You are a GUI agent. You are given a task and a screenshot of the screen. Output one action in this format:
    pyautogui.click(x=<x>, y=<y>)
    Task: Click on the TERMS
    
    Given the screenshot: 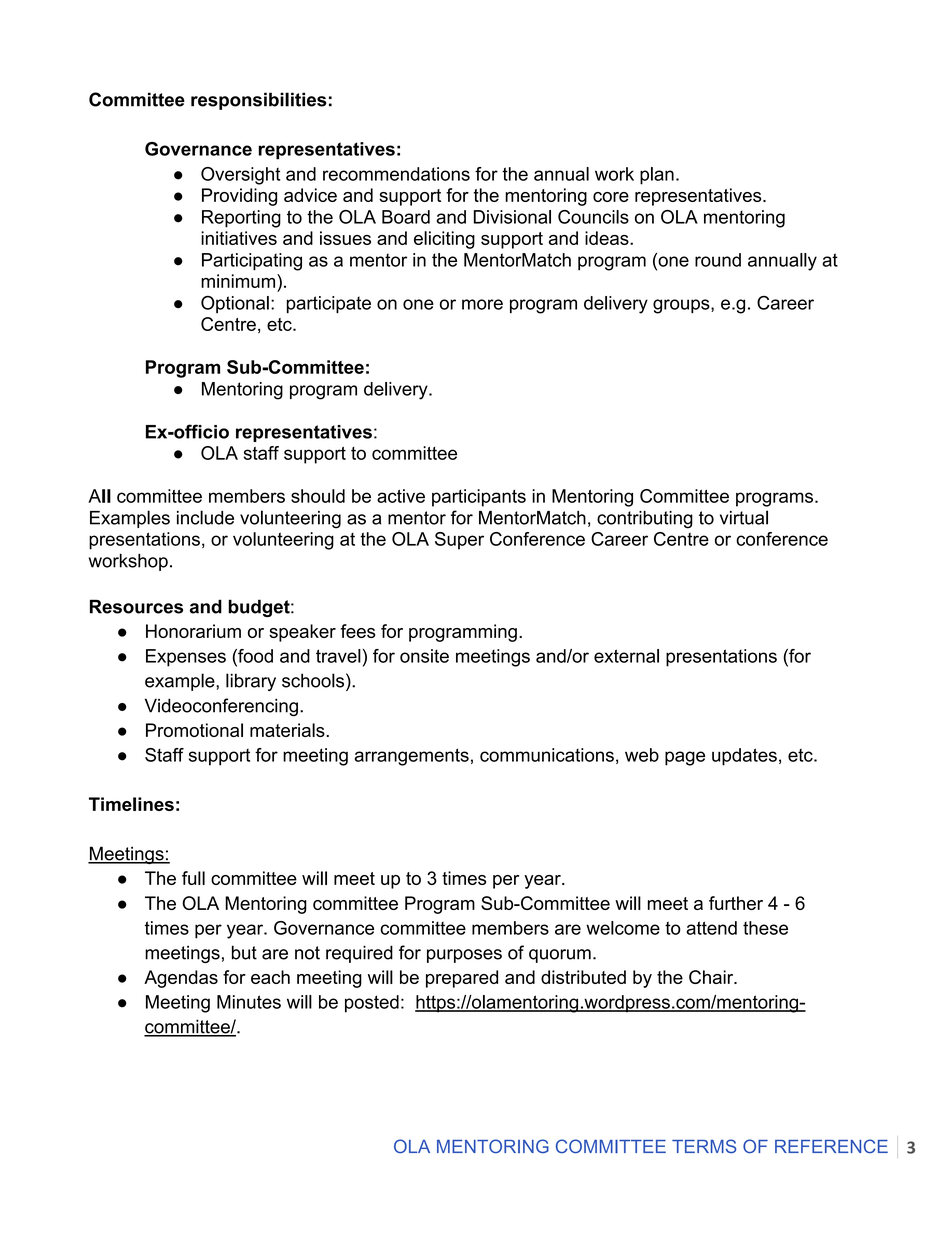 What is the action you would take?
    pyautogui.click(x=704, y=1146)
